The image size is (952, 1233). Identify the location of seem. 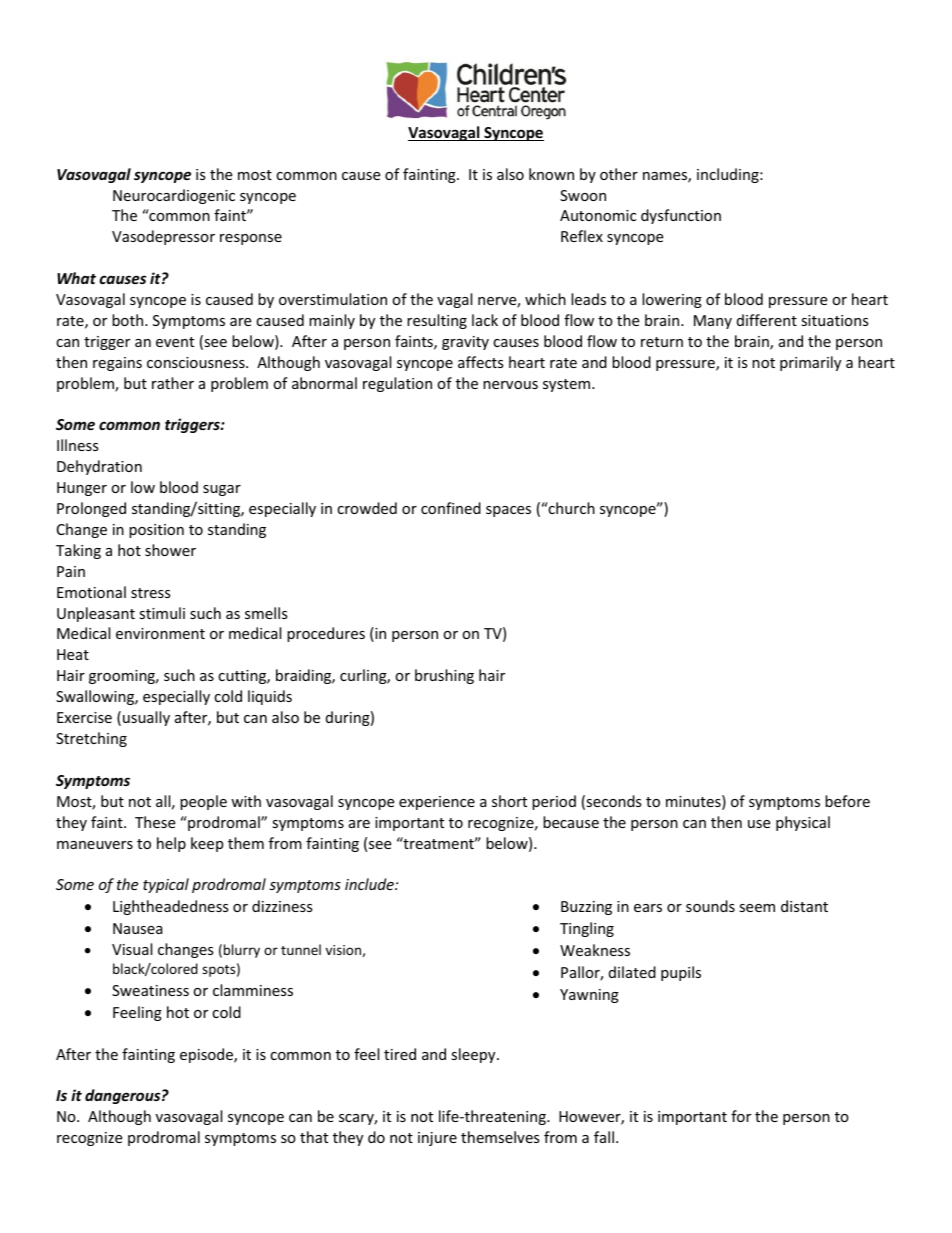
(757, 908).
